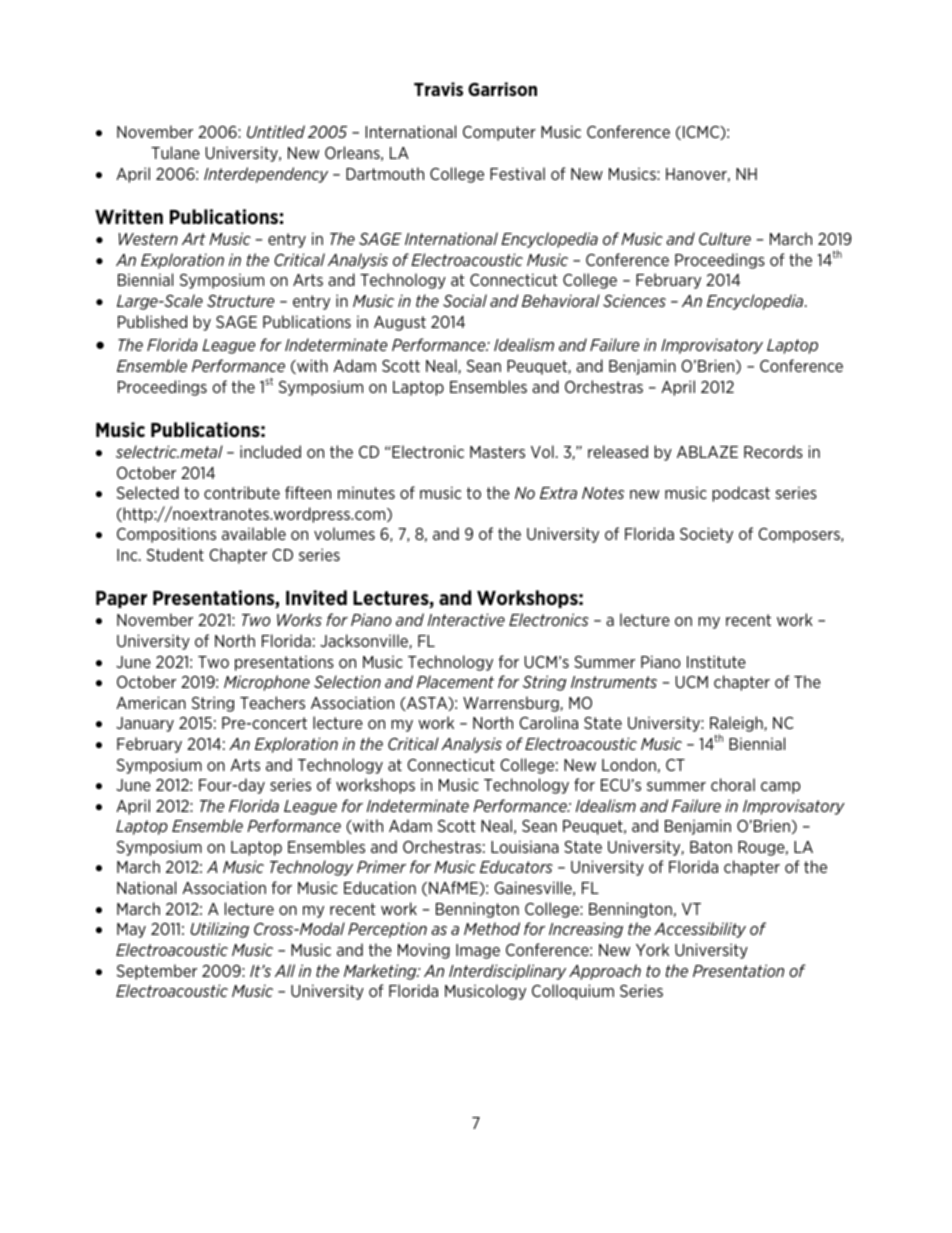 The image size is (952, 1233). What do you see at coordinates (725, 238) in the page?
I see `Culture` at bounding box center [725, 238].
